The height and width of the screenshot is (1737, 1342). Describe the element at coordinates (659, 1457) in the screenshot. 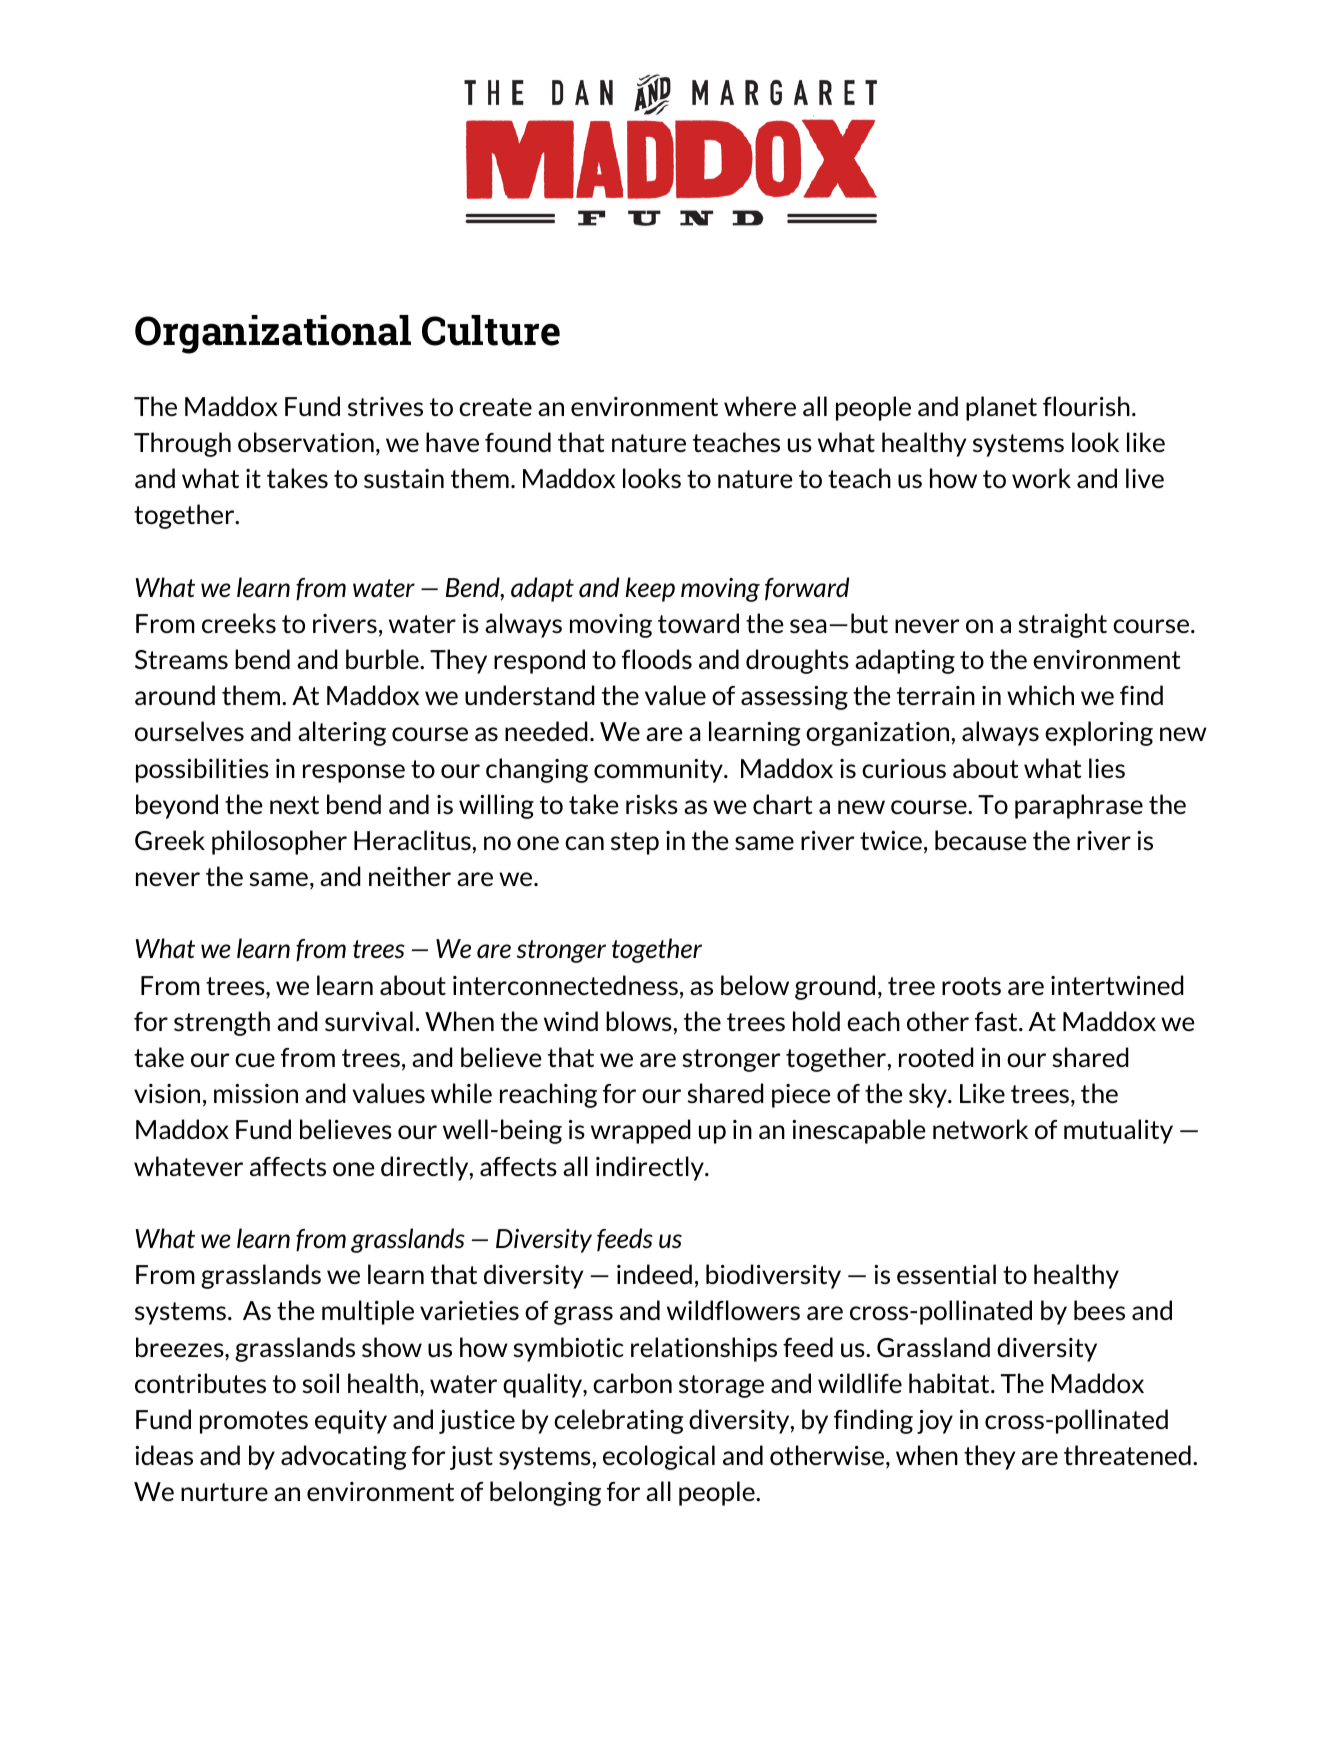

I see `ecological` at that location.
